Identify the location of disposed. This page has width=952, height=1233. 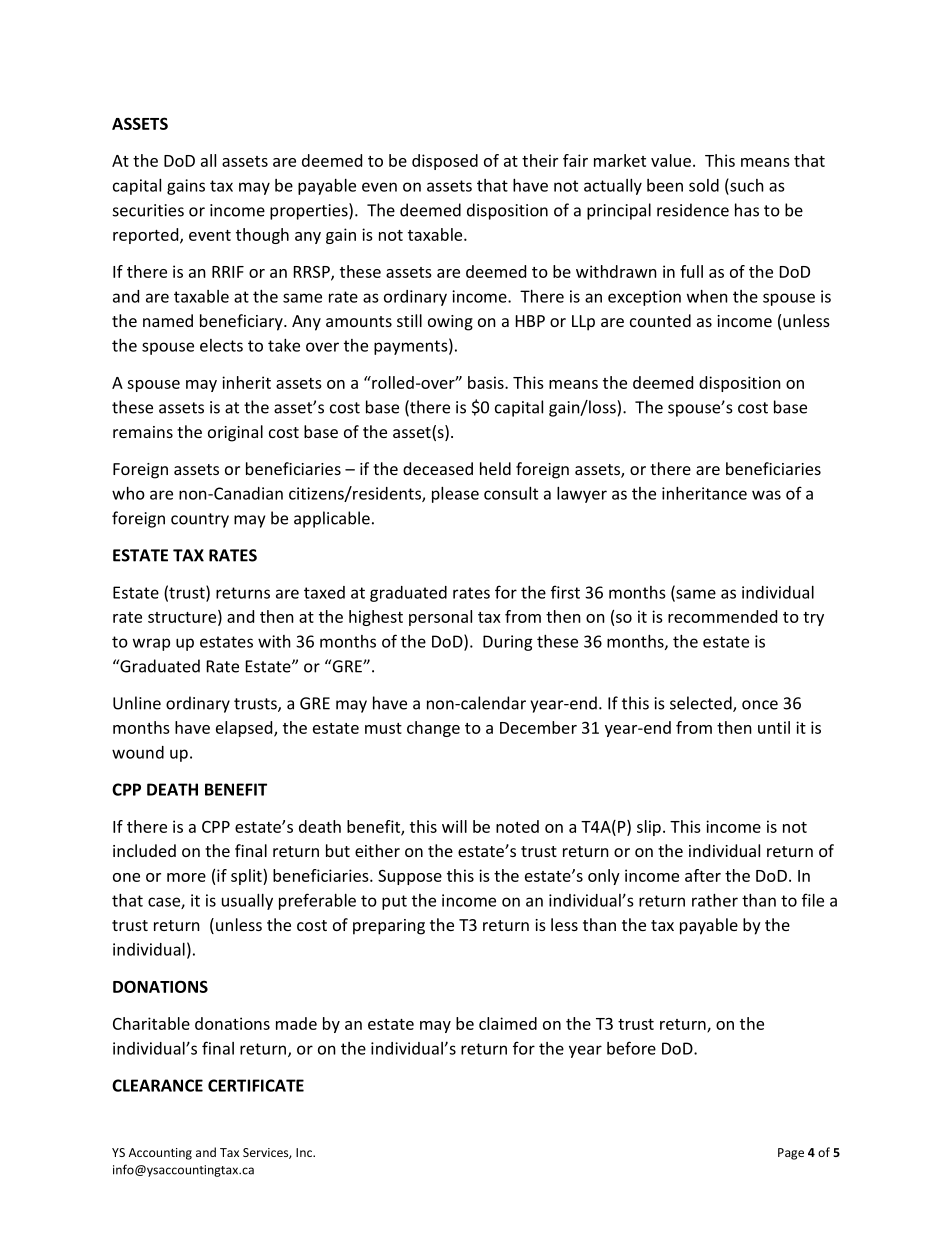
(445, 162).
